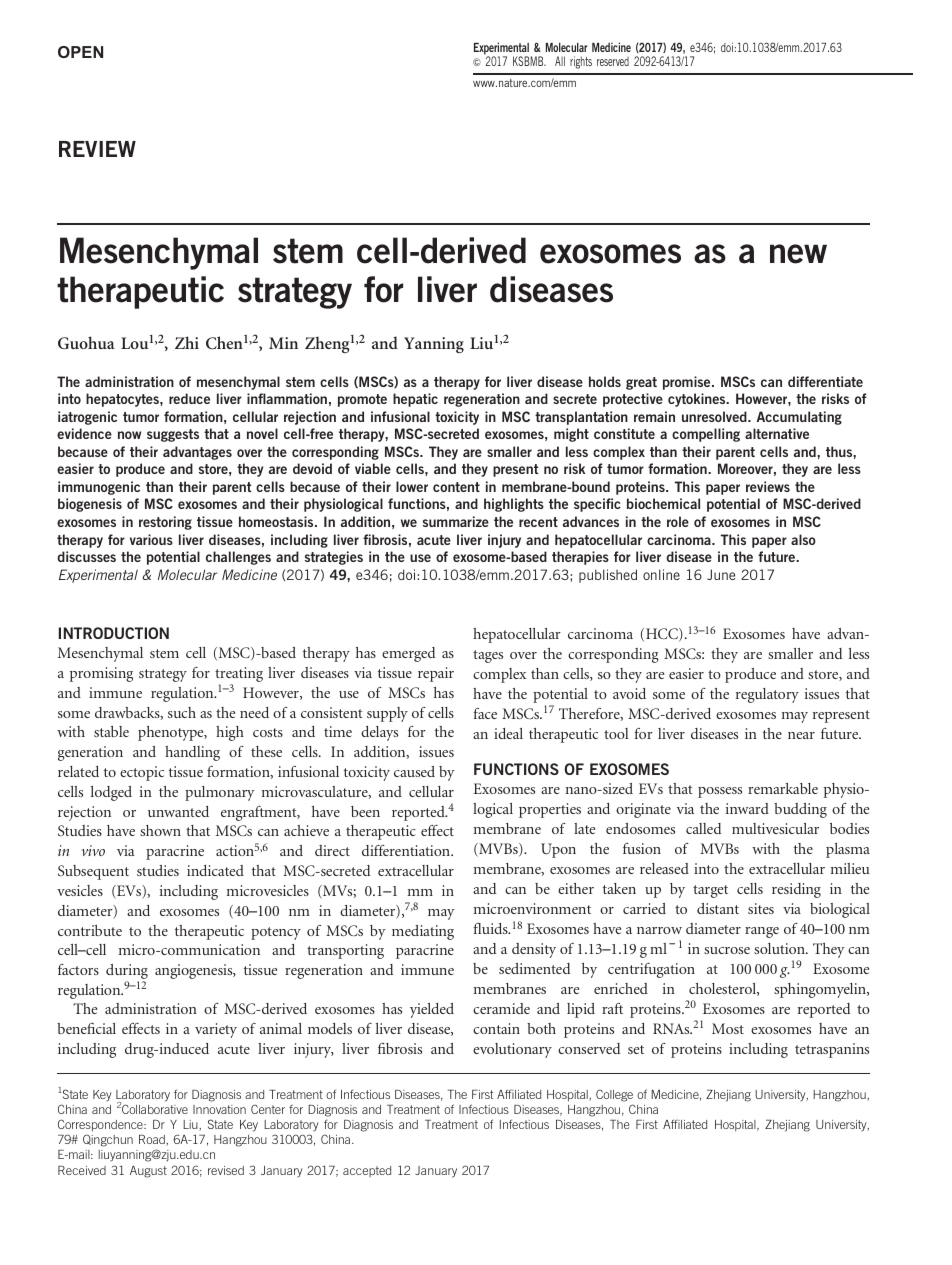 This screenshot has width=952, height=1265. What do you see at coordinates (613, 61) in the screenshot?
I see `reserved` at bounding box center [613, 61].
